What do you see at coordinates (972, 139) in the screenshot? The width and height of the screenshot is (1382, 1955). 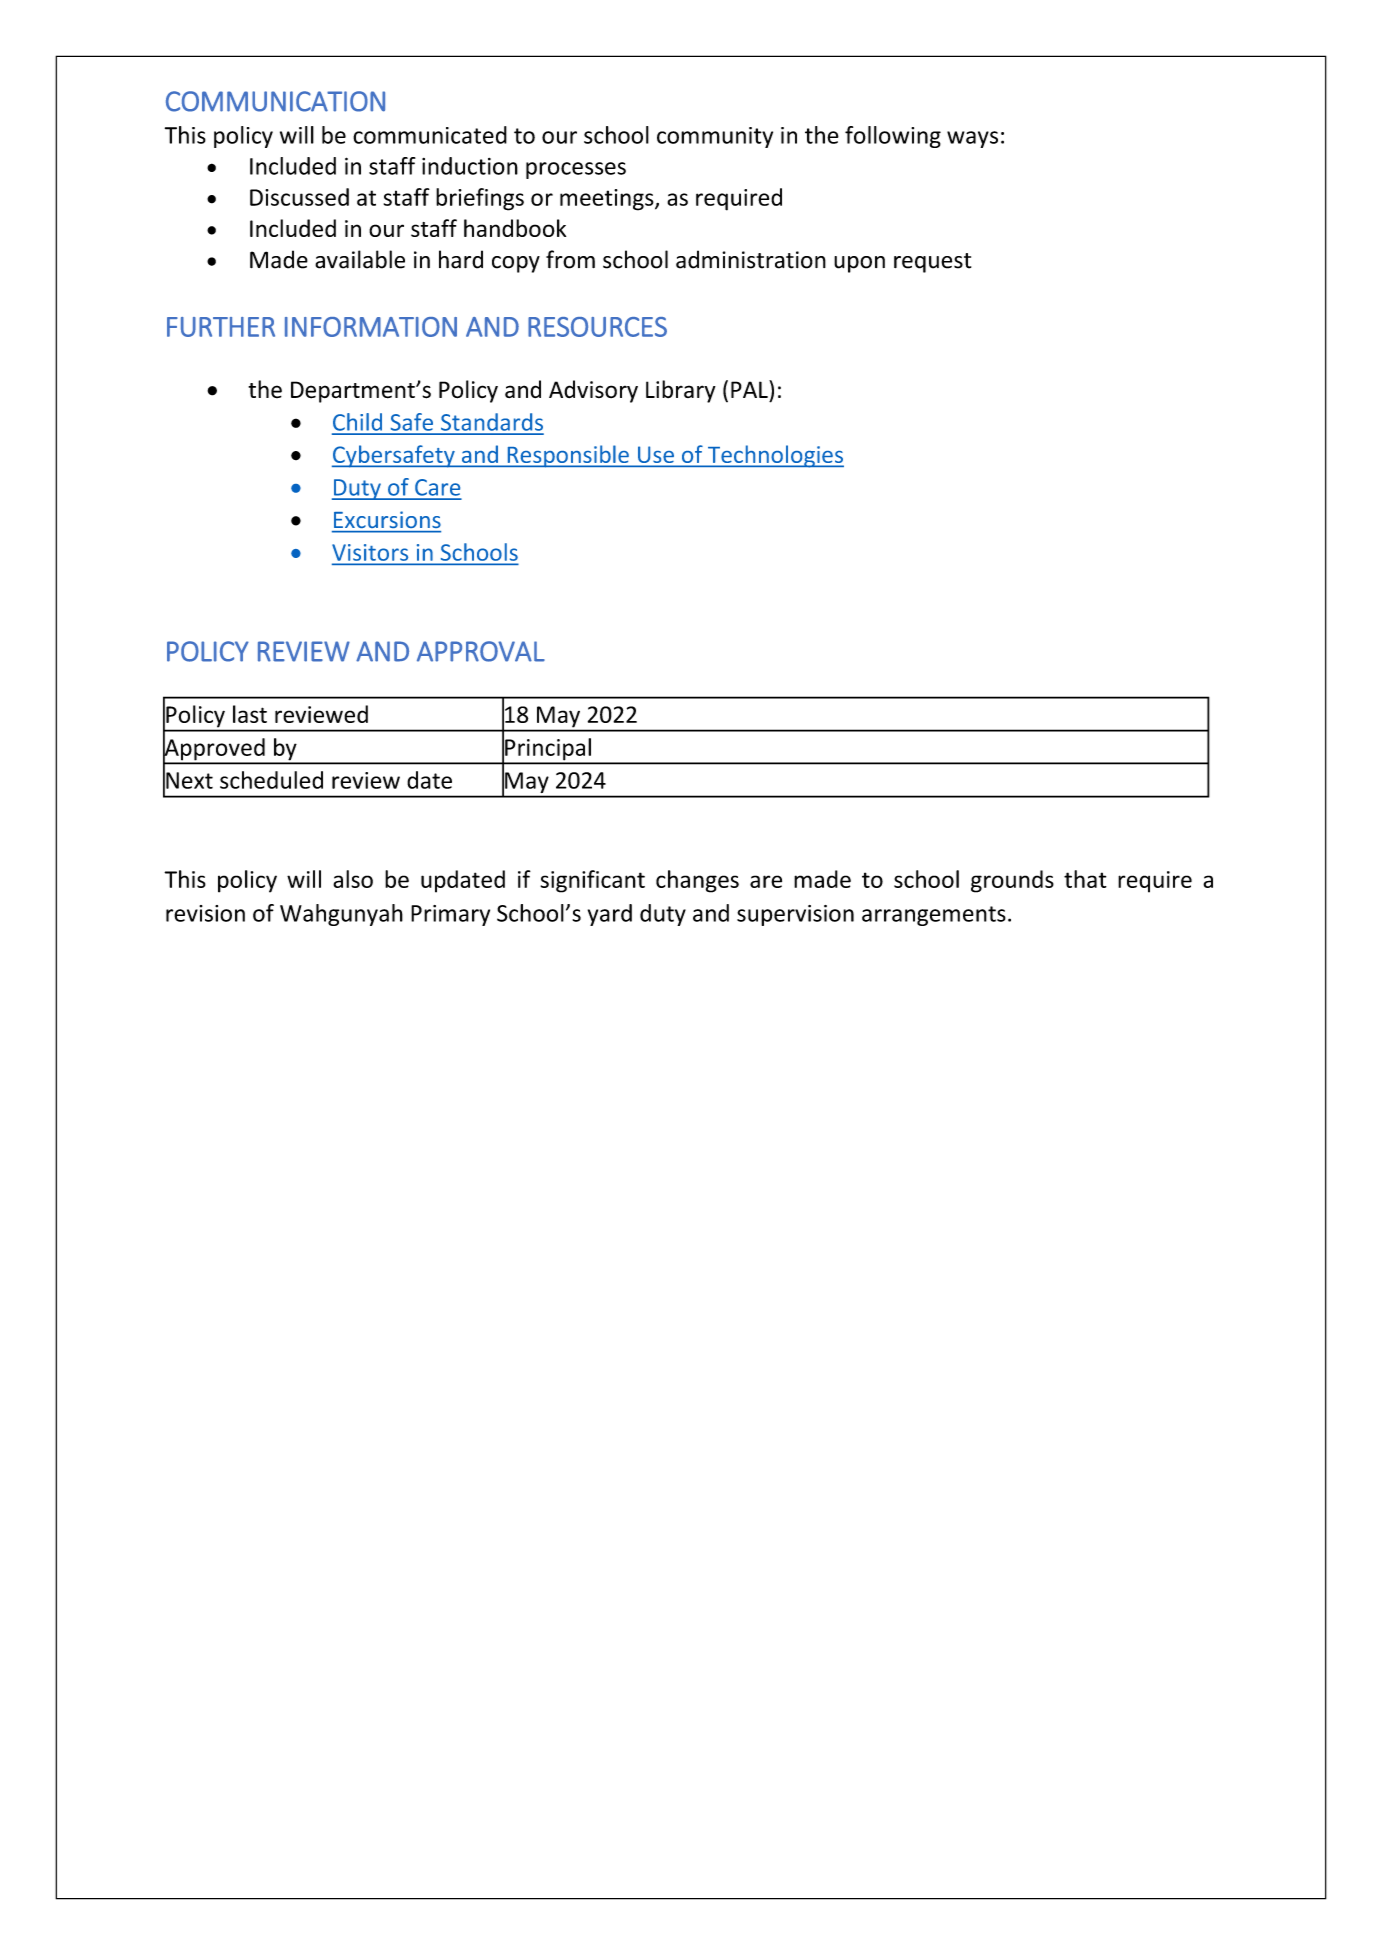 I see `ways` at bounding box center [972, 139].
